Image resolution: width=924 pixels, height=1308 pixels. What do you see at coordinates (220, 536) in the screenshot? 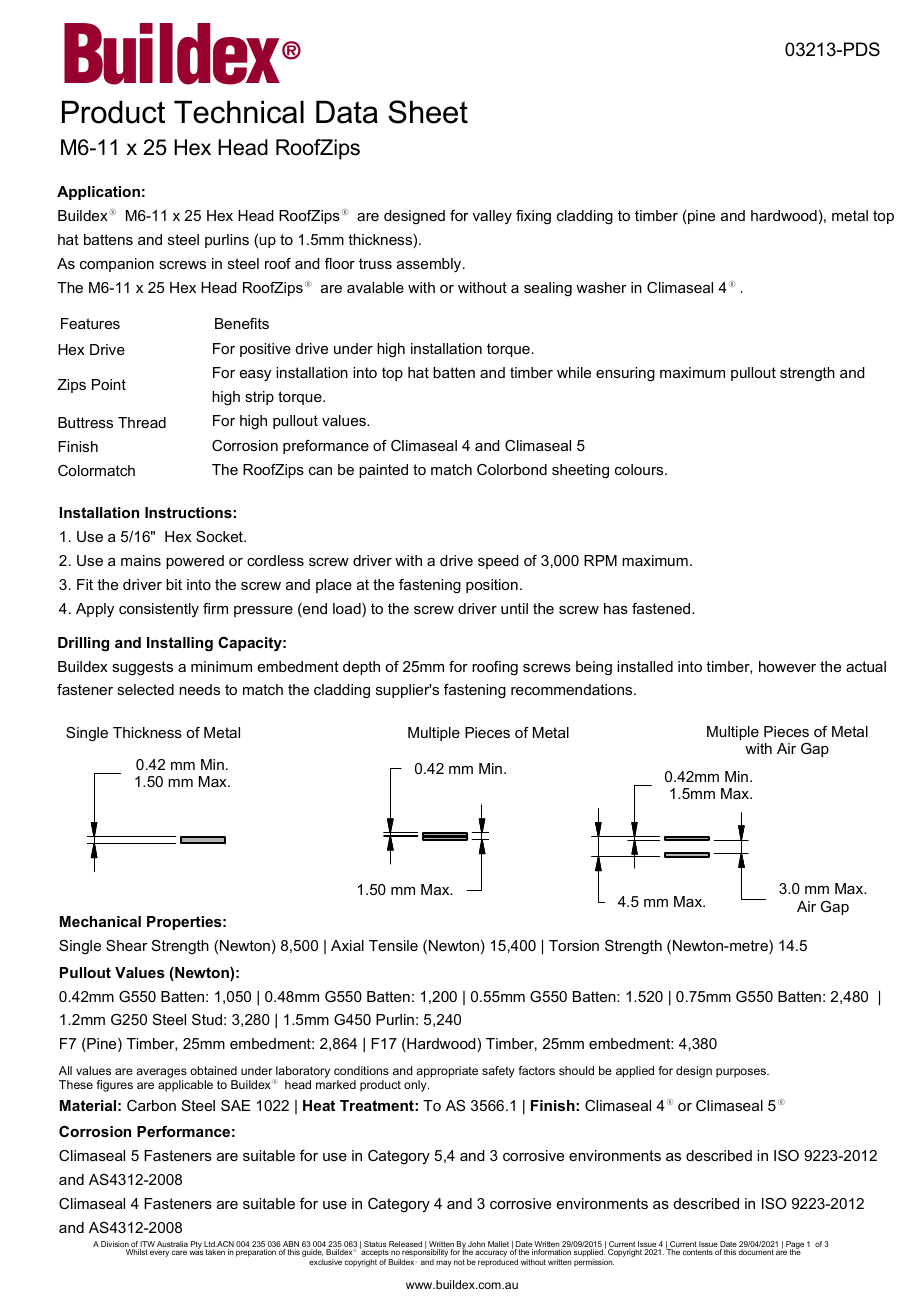
I see `Socket` at bounding box center [220, 536].
